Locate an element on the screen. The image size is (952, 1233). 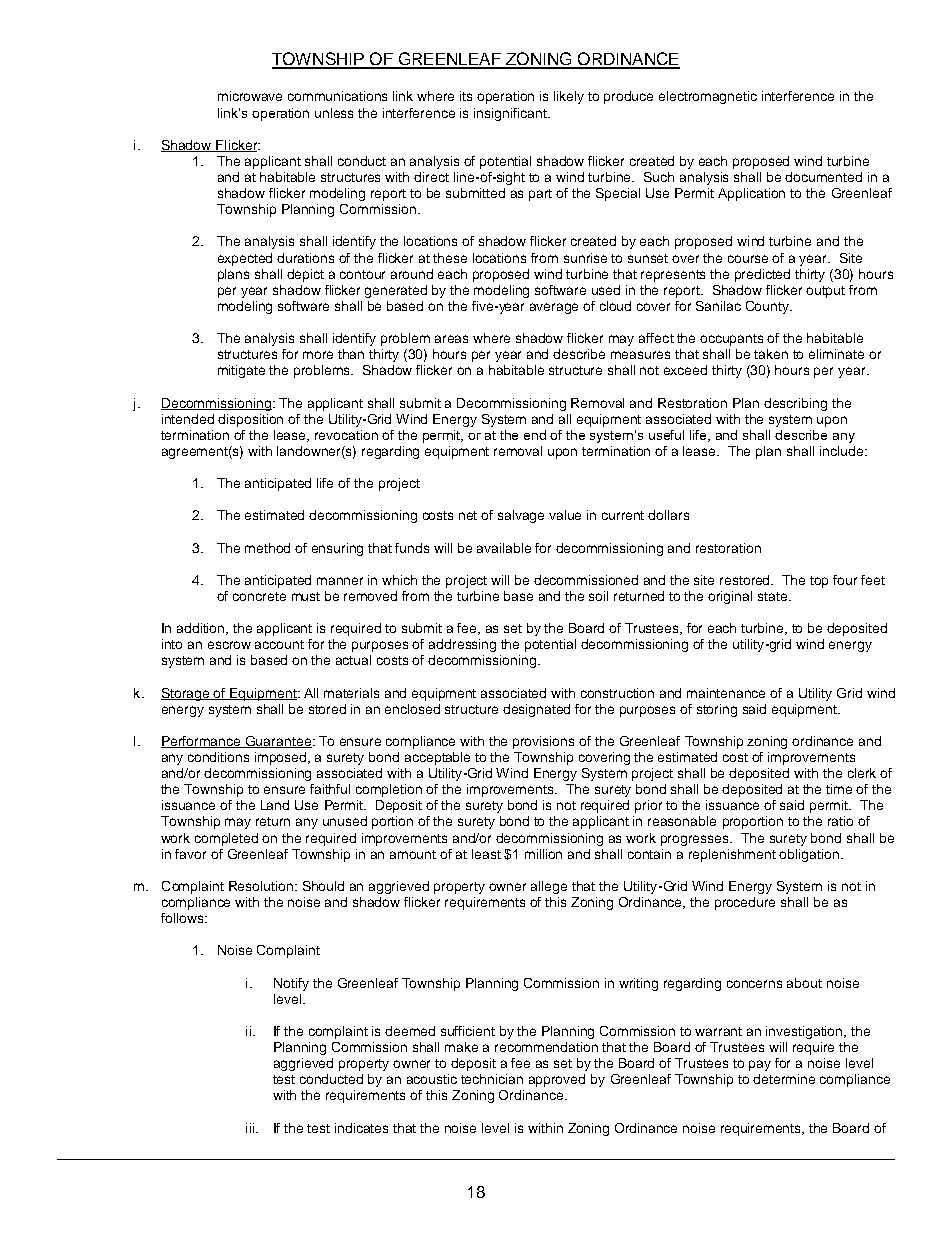
top is located at coordinates (819, 582).
